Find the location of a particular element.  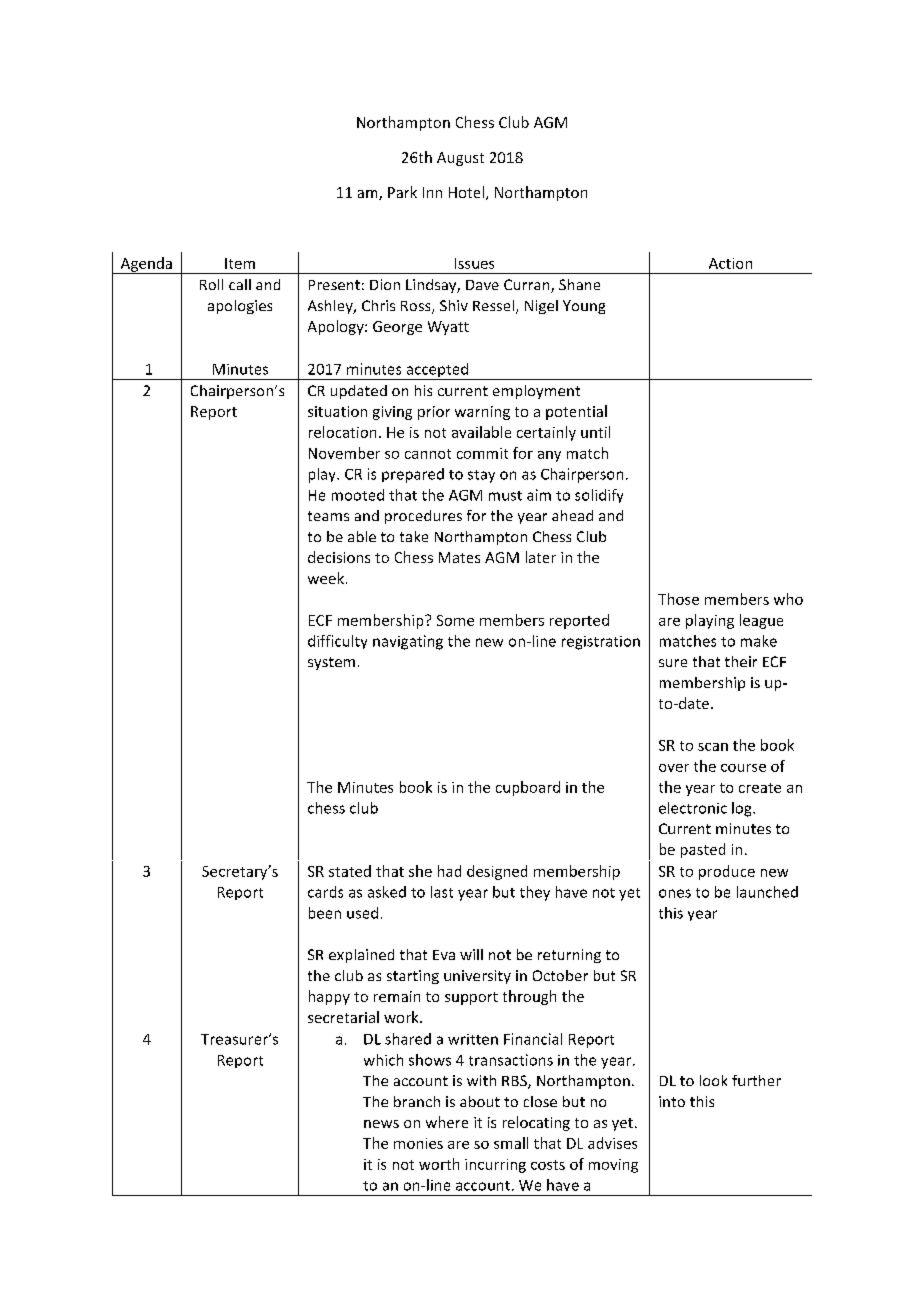

Item is located at coordinates (240, 263).
